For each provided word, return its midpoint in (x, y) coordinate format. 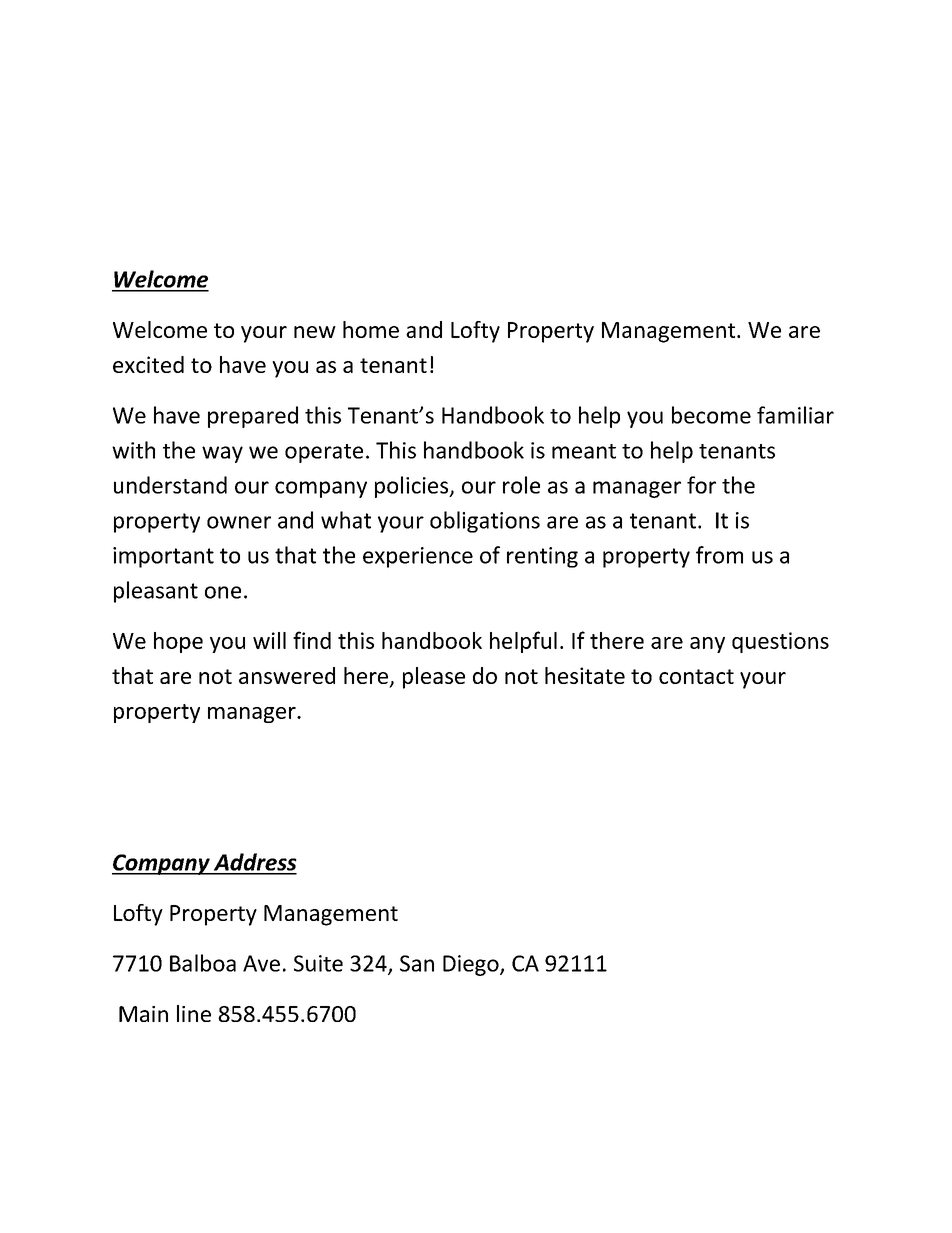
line (194, 1013)
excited (148, 364)
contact (696, 676)
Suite (318, 963)
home (371, 329)
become (711, 415)
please (434, 678)
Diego (472, 965)
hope (178, 642)
